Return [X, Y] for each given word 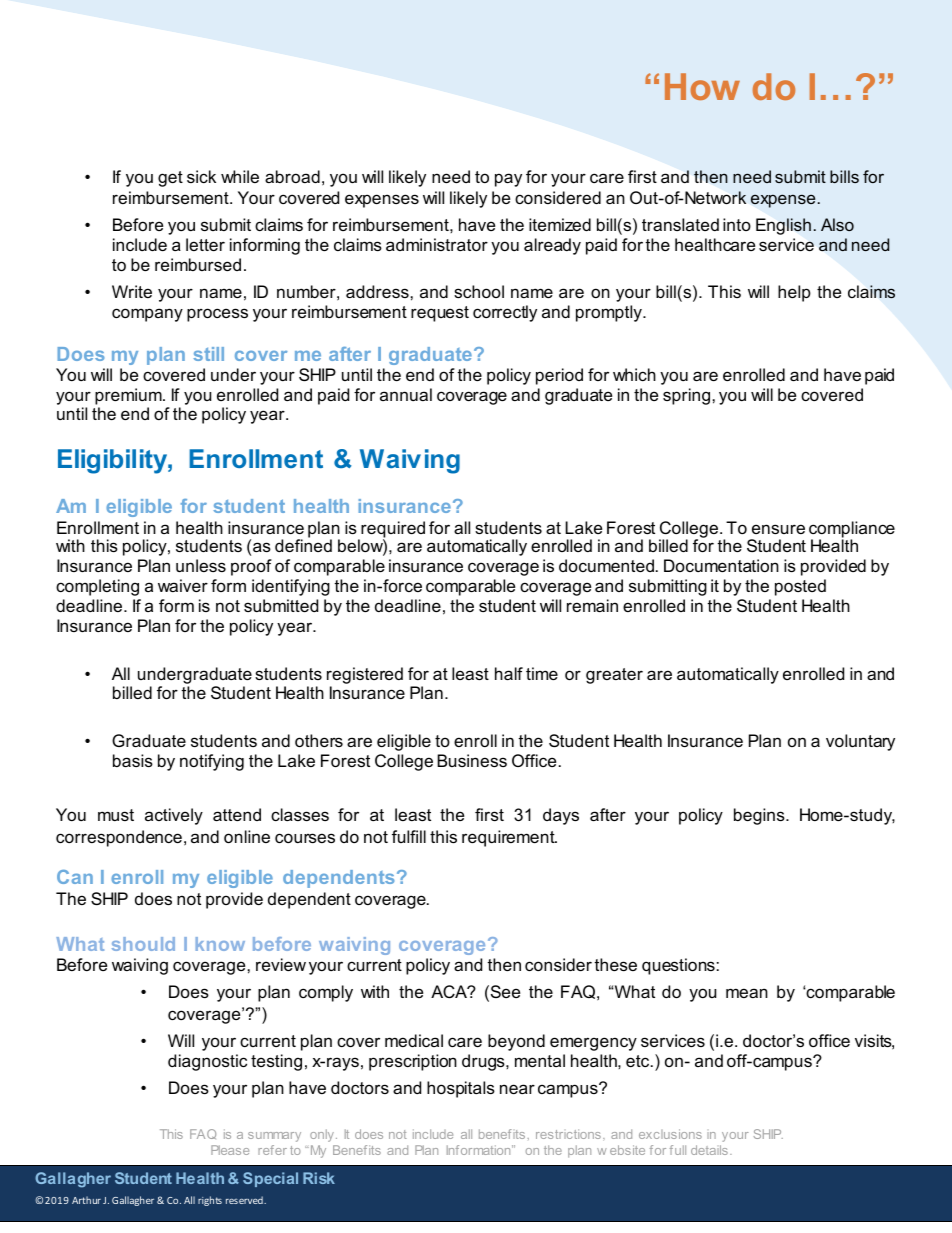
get [170, 179]
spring [686, 396]
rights [210, 1201]
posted [800, 587]
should [143, 944]
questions [678, 966]
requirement [509, 838]
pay [508, 180]
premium [129, 396]
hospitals [461, 1089]
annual [406, 394]
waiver [183, 585]
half [509, 673]
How [702, 86]
